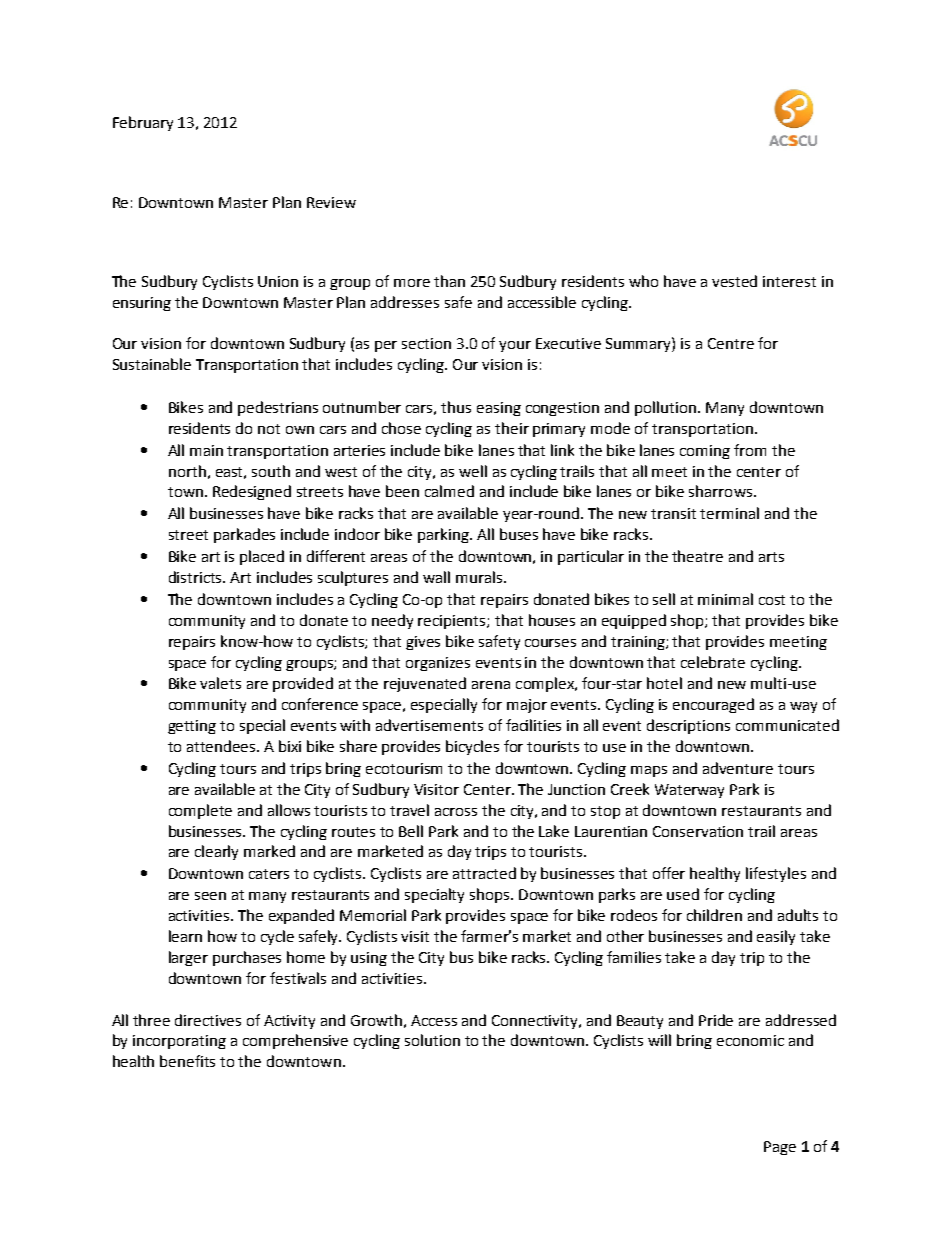 The width and height of the page is (952, 1233). Describe the element at coordinates (667, 408) in the page. I see `pollution` at that location.
